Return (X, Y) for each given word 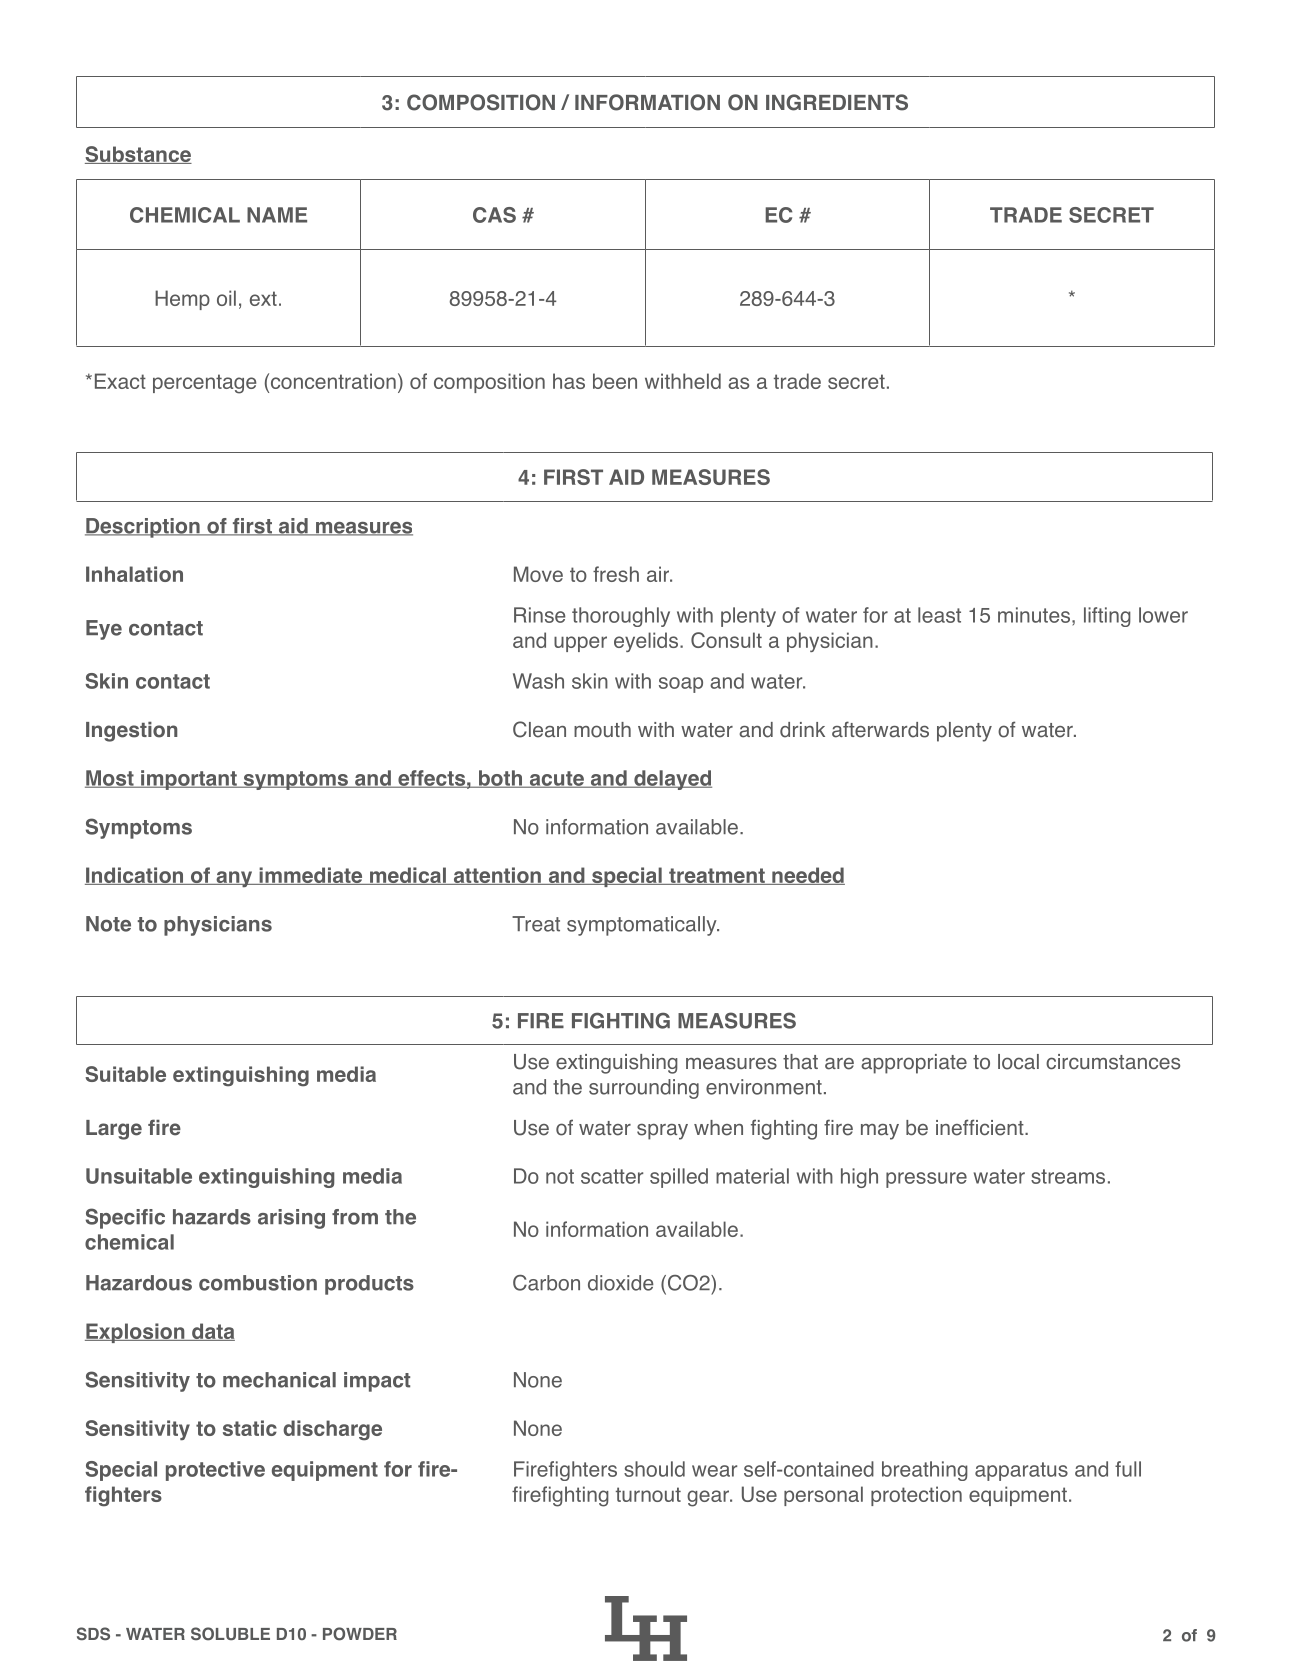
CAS (494, 215)
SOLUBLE (230, 1634)
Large (114, 1130)
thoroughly (621, 617)
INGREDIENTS (837, 102)
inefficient (981, 1127)
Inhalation (134, 574)
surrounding (644, 1089)
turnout (648, 1494)
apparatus (1021, 1471)
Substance (138, 155)
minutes (1034, 615)
